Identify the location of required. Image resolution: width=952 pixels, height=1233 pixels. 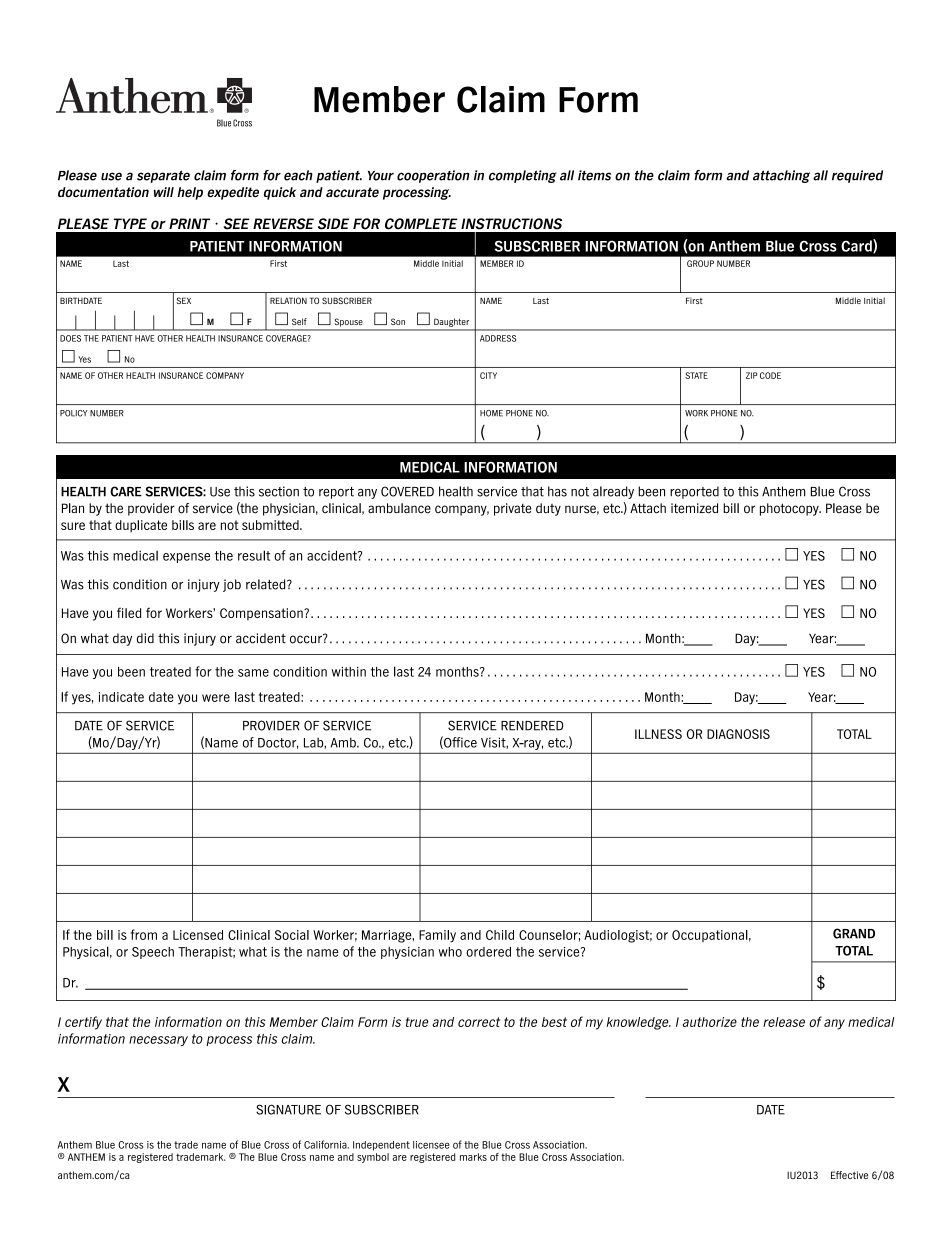
(857, 176).
